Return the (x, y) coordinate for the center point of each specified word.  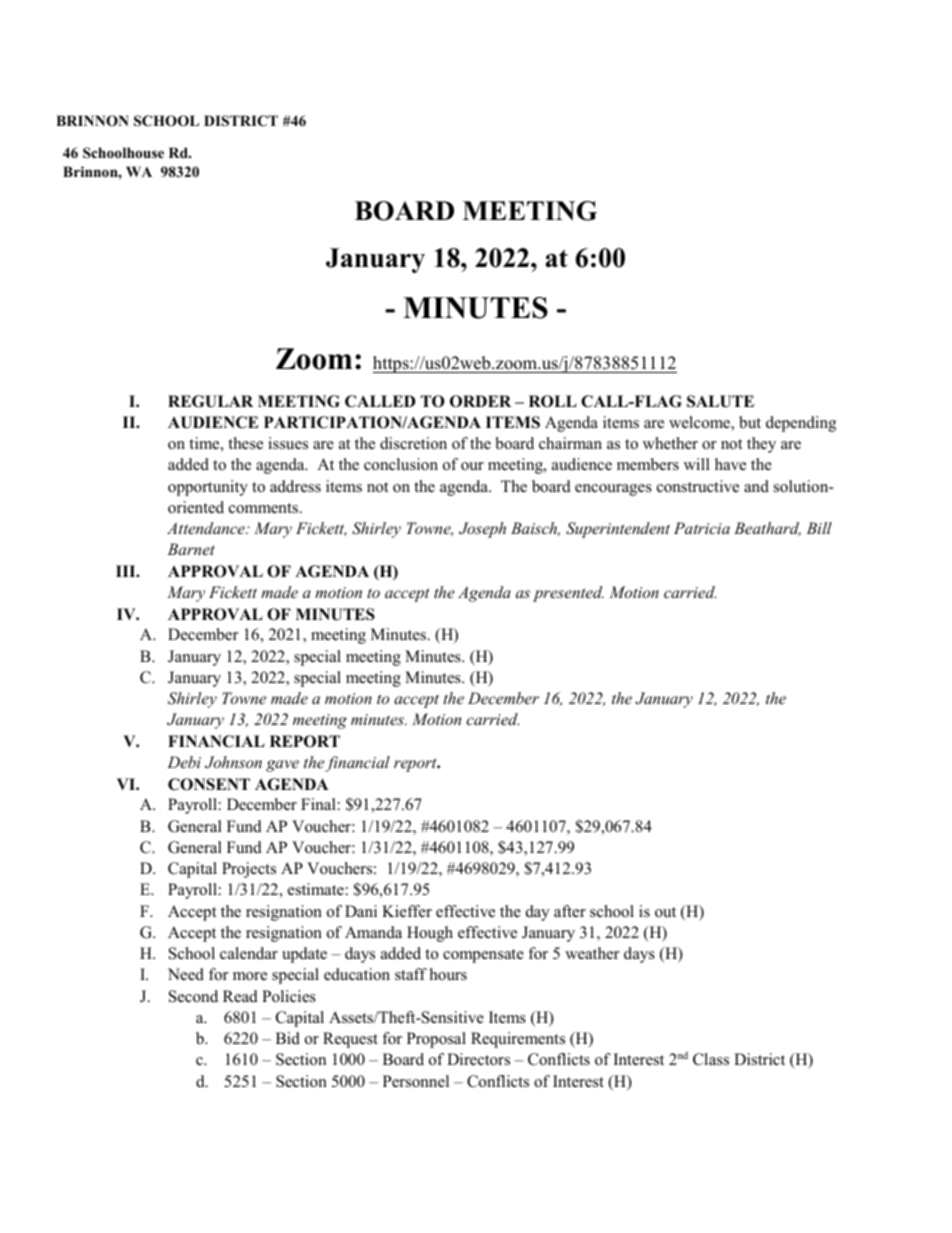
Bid (288, 1038)
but (750, 422)
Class (711, 1059)
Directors (478, 1059)
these (245, 443)
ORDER (480, 401)
